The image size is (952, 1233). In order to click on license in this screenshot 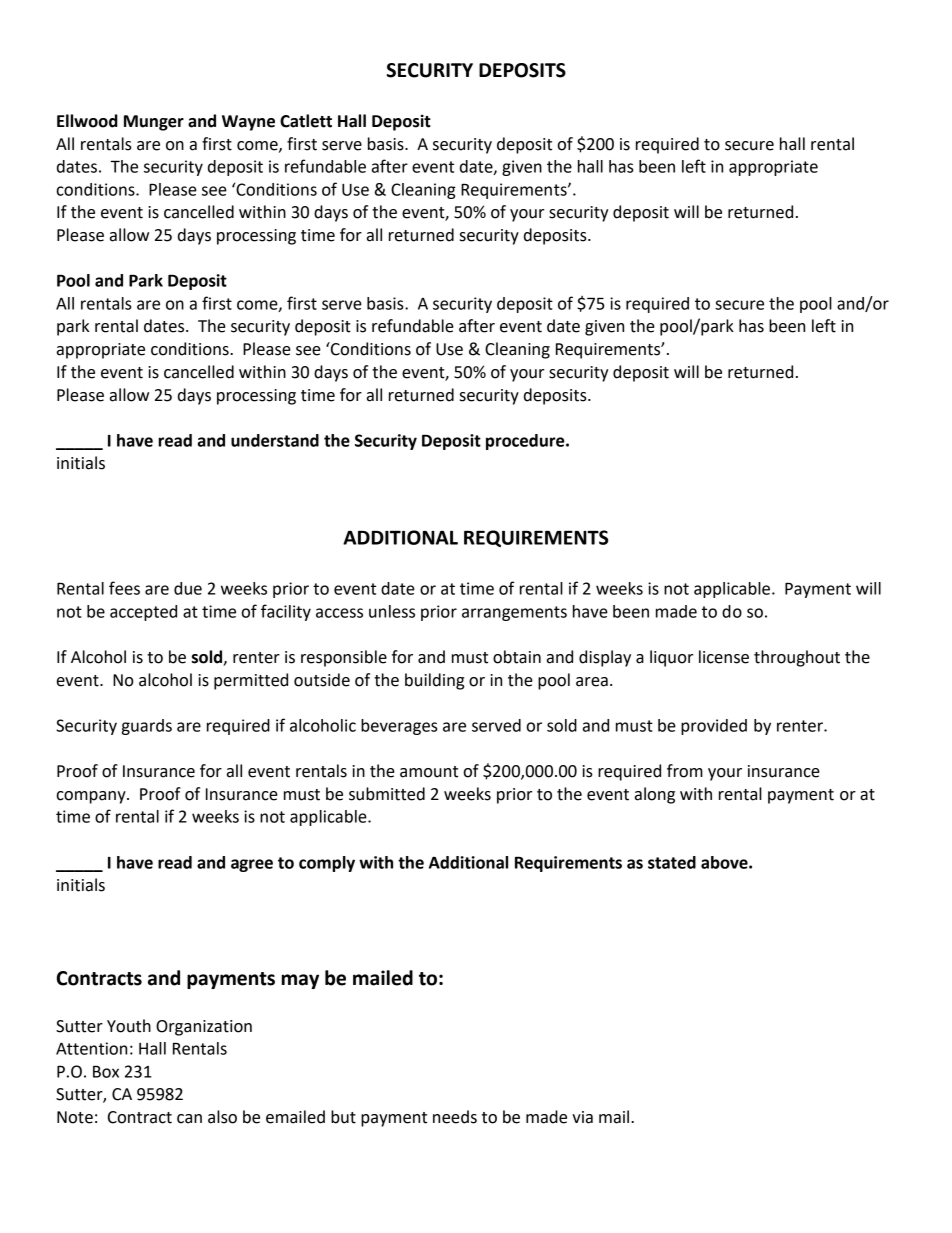, I will do `click(724, 657)`.
